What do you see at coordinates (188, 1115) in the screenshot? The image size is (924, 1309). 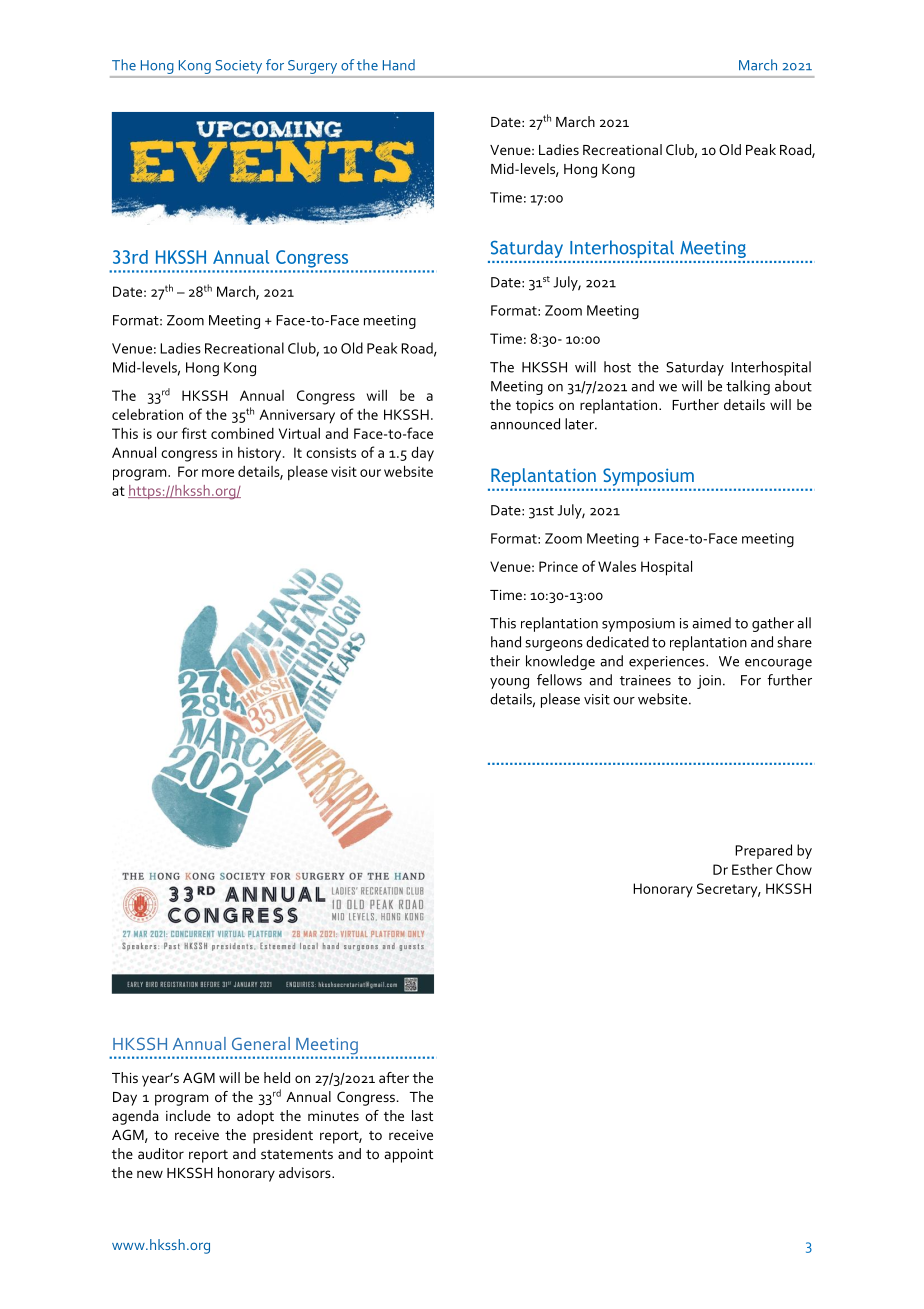 I see `include` at bounding box center [188, 1115].
